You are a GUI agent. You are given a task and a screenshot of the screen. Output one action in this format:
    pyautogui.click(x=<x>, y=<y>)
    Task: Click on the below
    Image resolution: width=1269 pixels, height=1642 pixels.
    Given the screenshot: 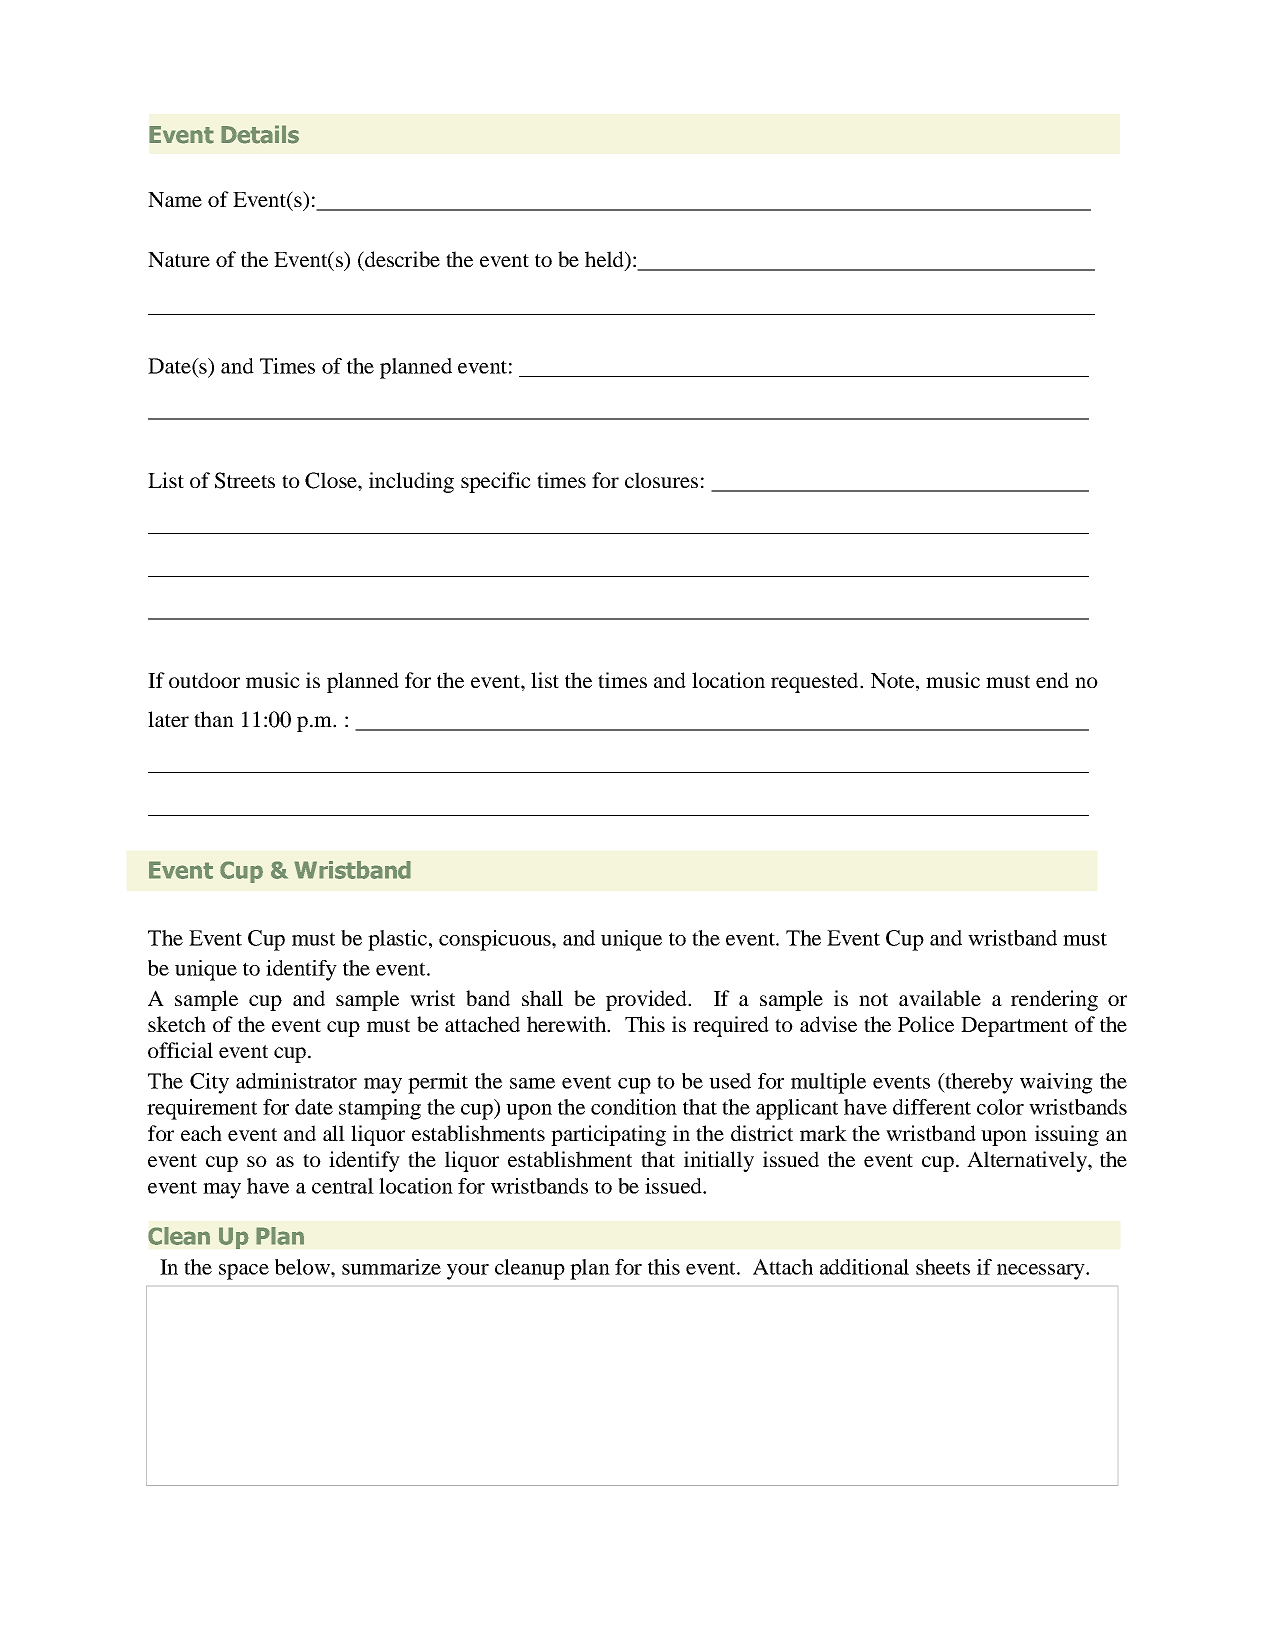 What is the action you would take?
    pyautogui.click(x=303, y=1267)
